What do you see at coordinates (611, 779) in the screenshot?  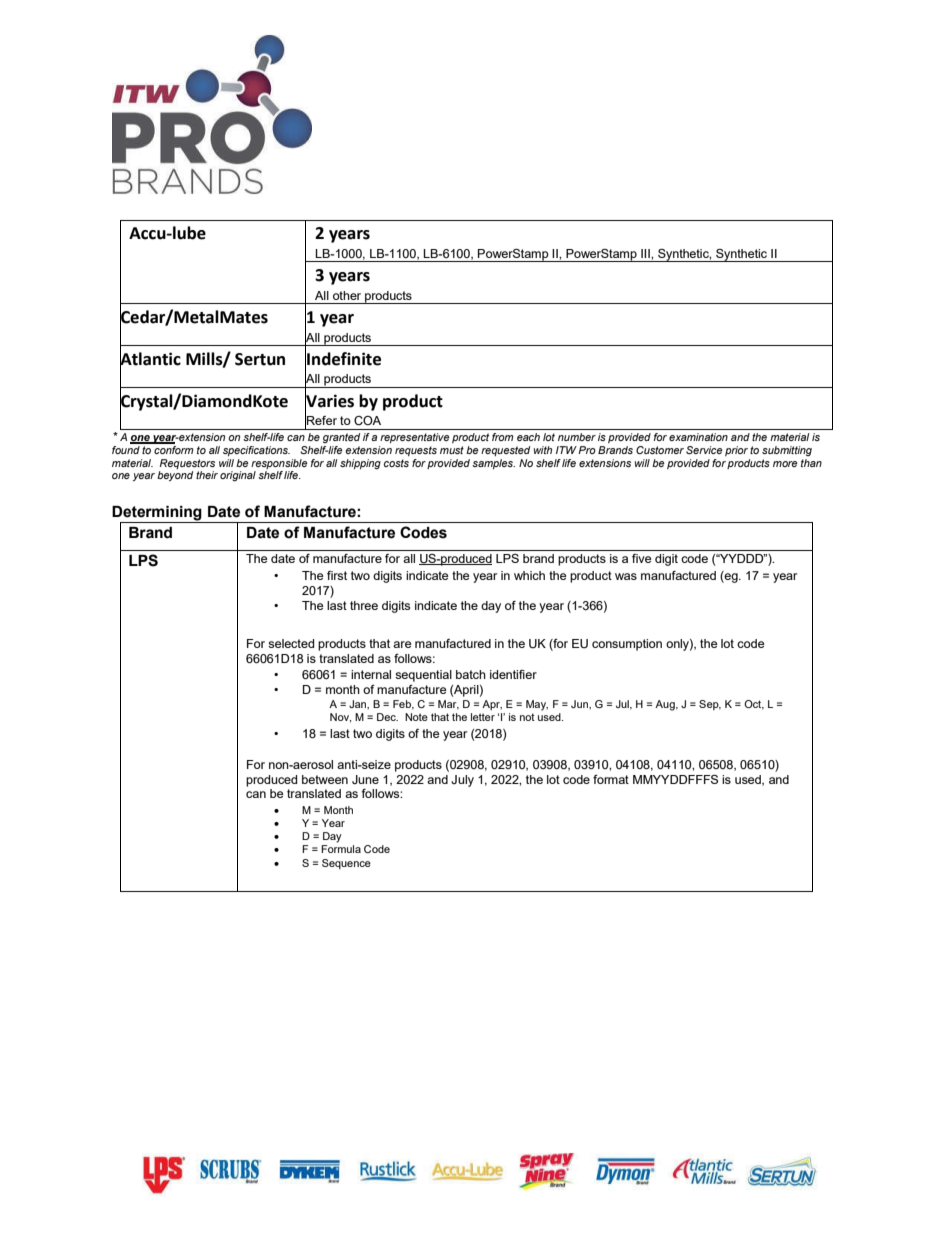 I see `format` at bounding box center [611, 779].
